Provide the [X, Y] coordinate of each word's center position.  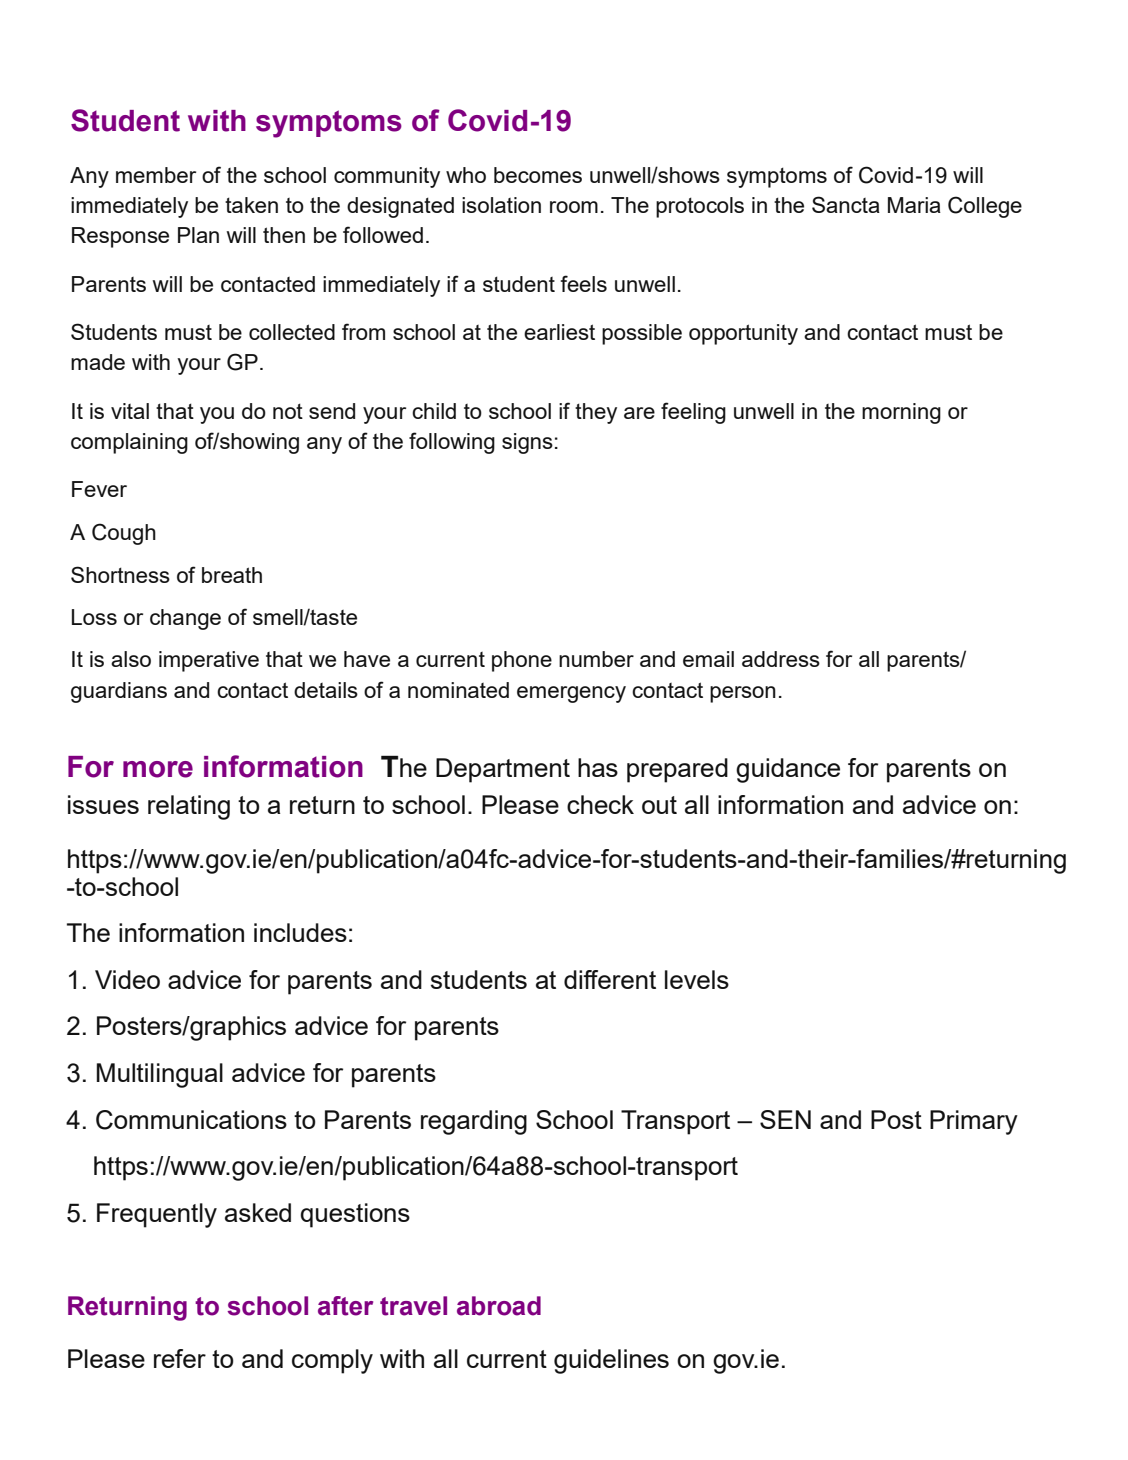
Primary [974, 1122]
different [610, 979]
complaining [129, 443]
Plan [198, 235]
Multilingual [160, 1075]
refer [180, 1358]
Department [503, 770]
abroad [499, 1306]
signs [527, 443]
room [574, 207]
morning [901, 413]
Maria [914, 205]
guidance [788, 770]
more [158, 769]
